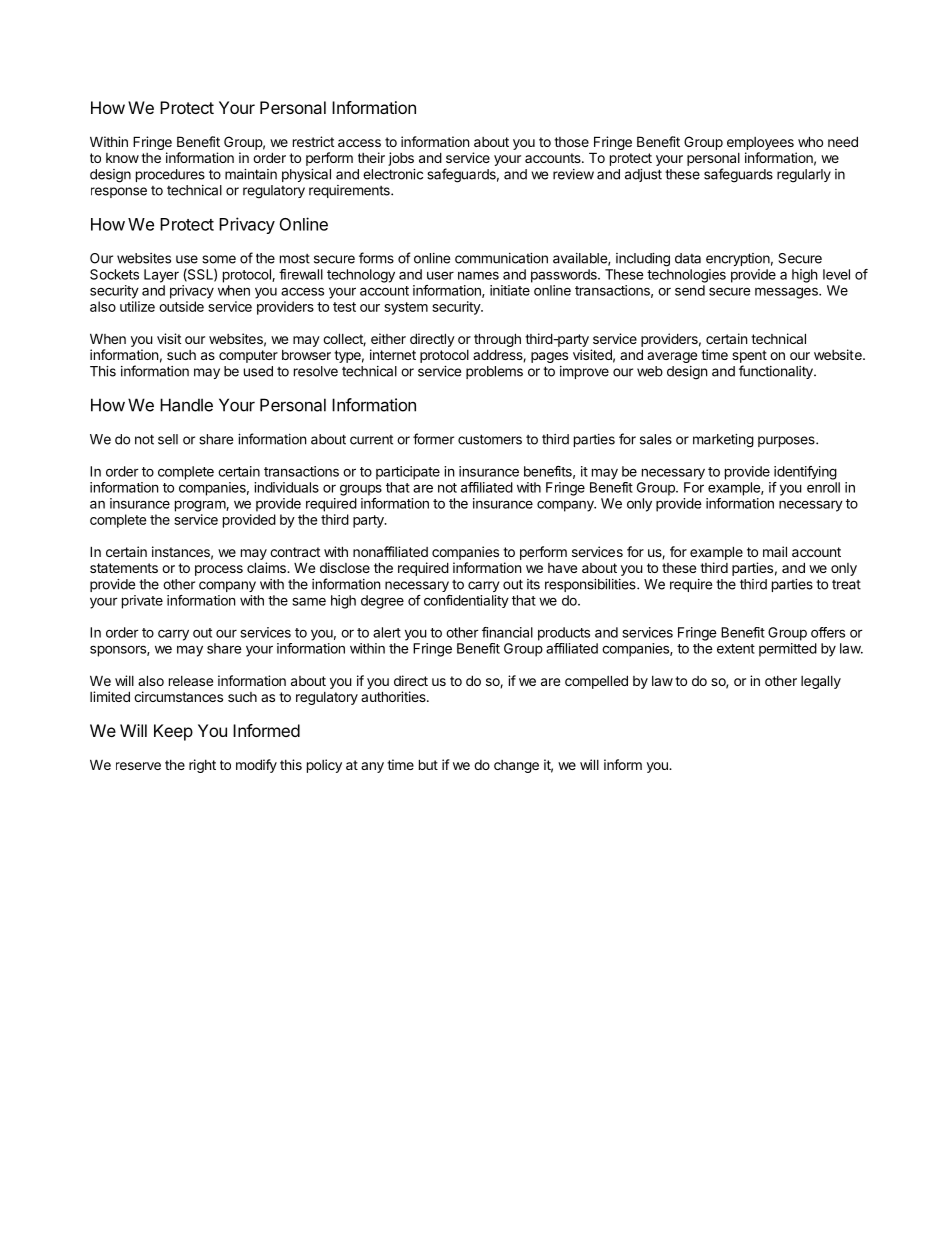  Describe the element at coordinates (168, 439) in the image. I see `sell` at that location.
